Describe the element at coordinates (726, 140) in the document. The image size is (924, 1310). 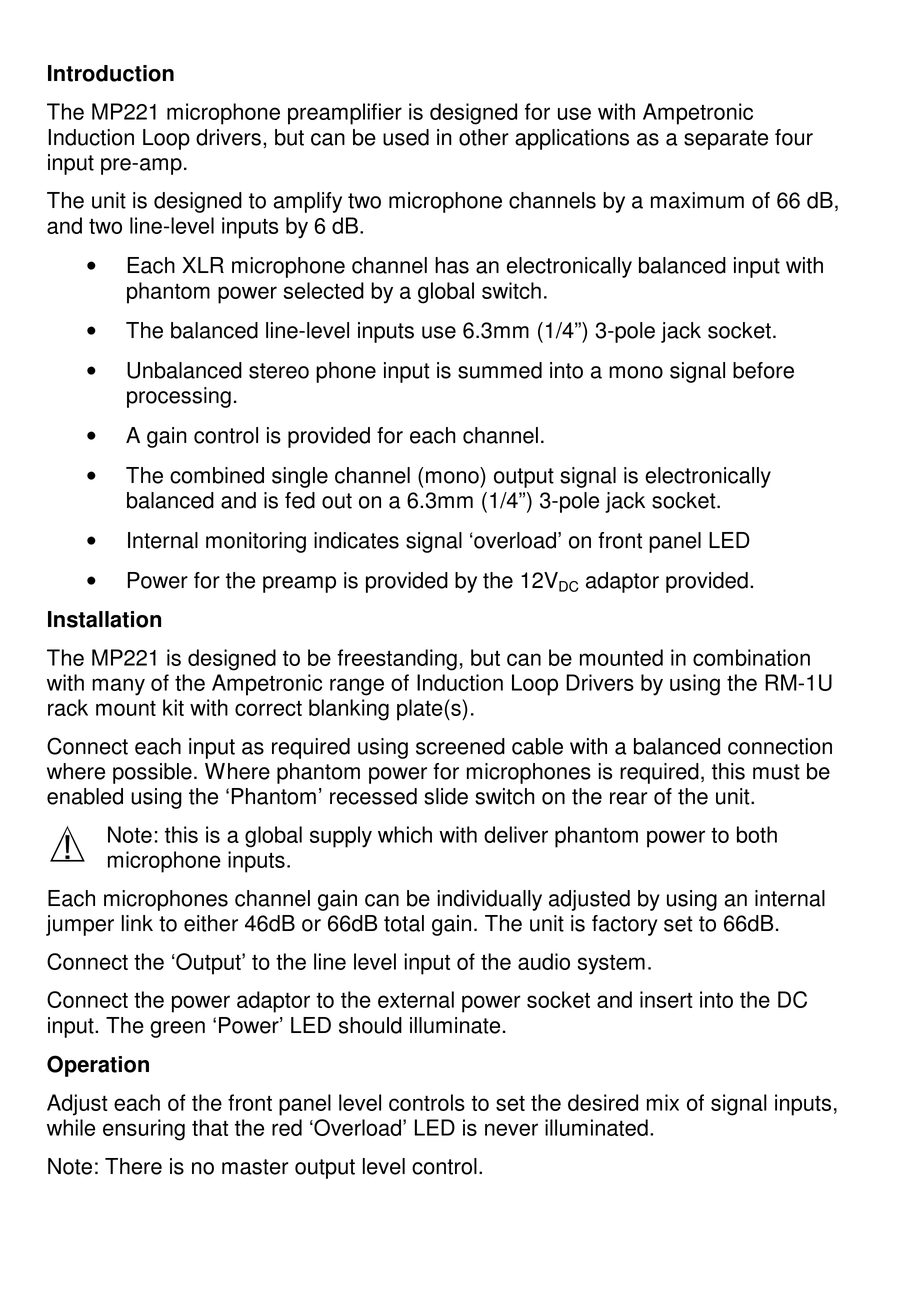
I see `separate` at that location.
